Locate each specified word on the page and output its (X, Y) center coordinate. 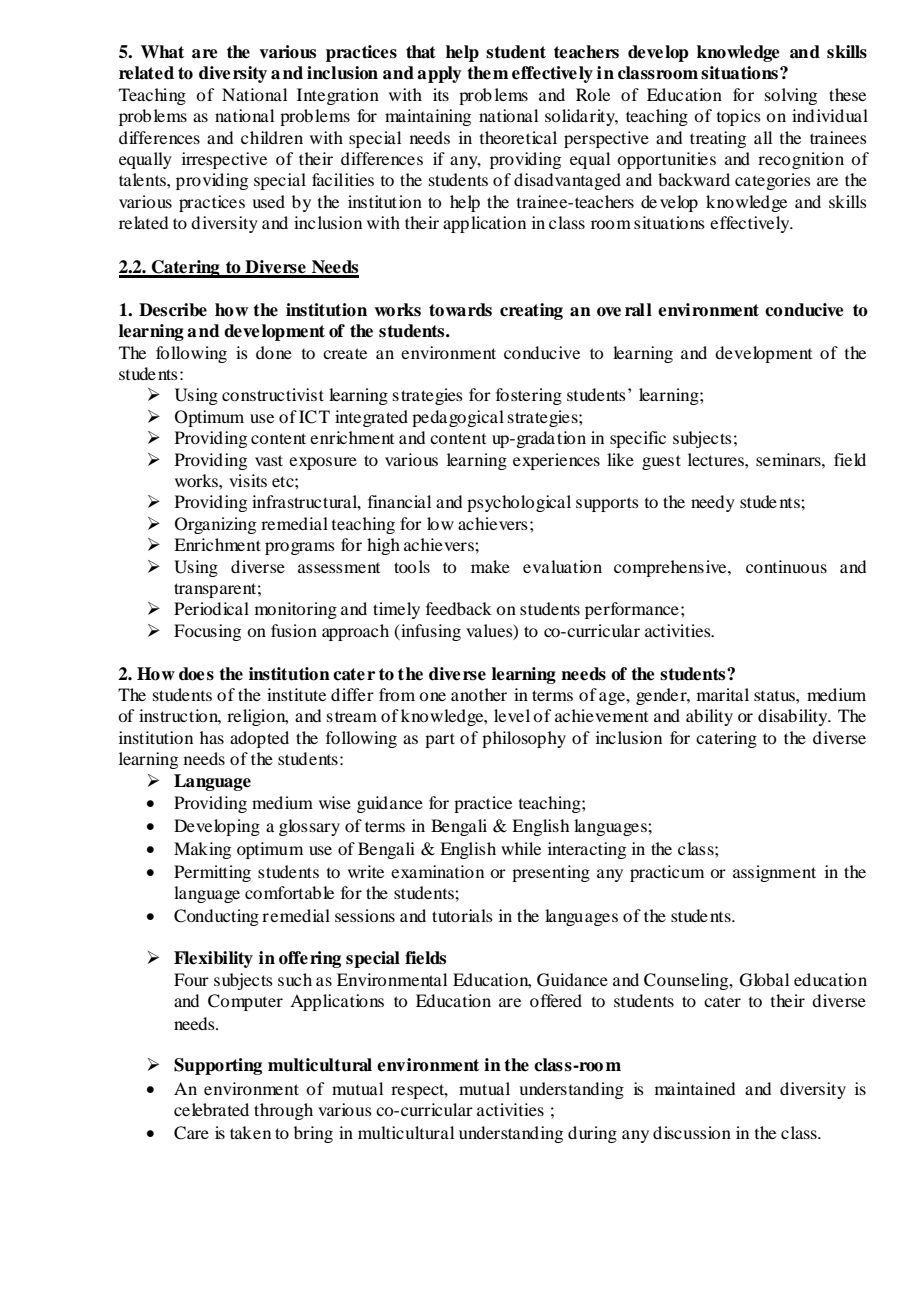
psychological (519, 503)
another (479, 694)
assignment (774, 873)
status (775, 696)
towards (460, 310)
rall (638, 310)
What (162, 52)
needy (713, 503)
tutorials (462, 915)
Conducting (216, 917)
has (212, 737)
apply (439, 74)
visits (248, 480)
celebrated (211, 1109)
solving (791, 96)
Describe (173, 310)
